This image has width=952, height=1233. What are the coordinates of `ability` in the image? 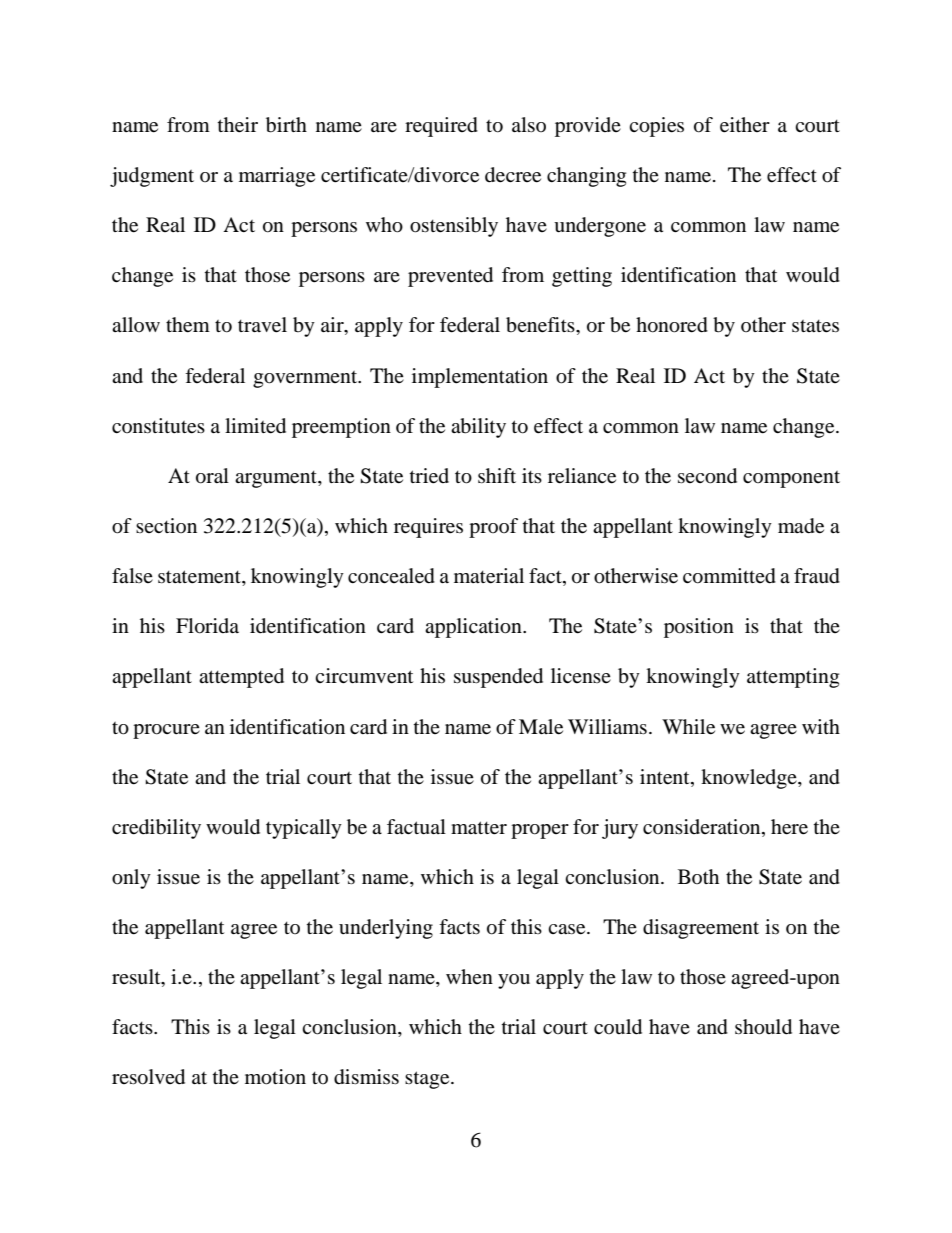 It's located at (478, 428).
